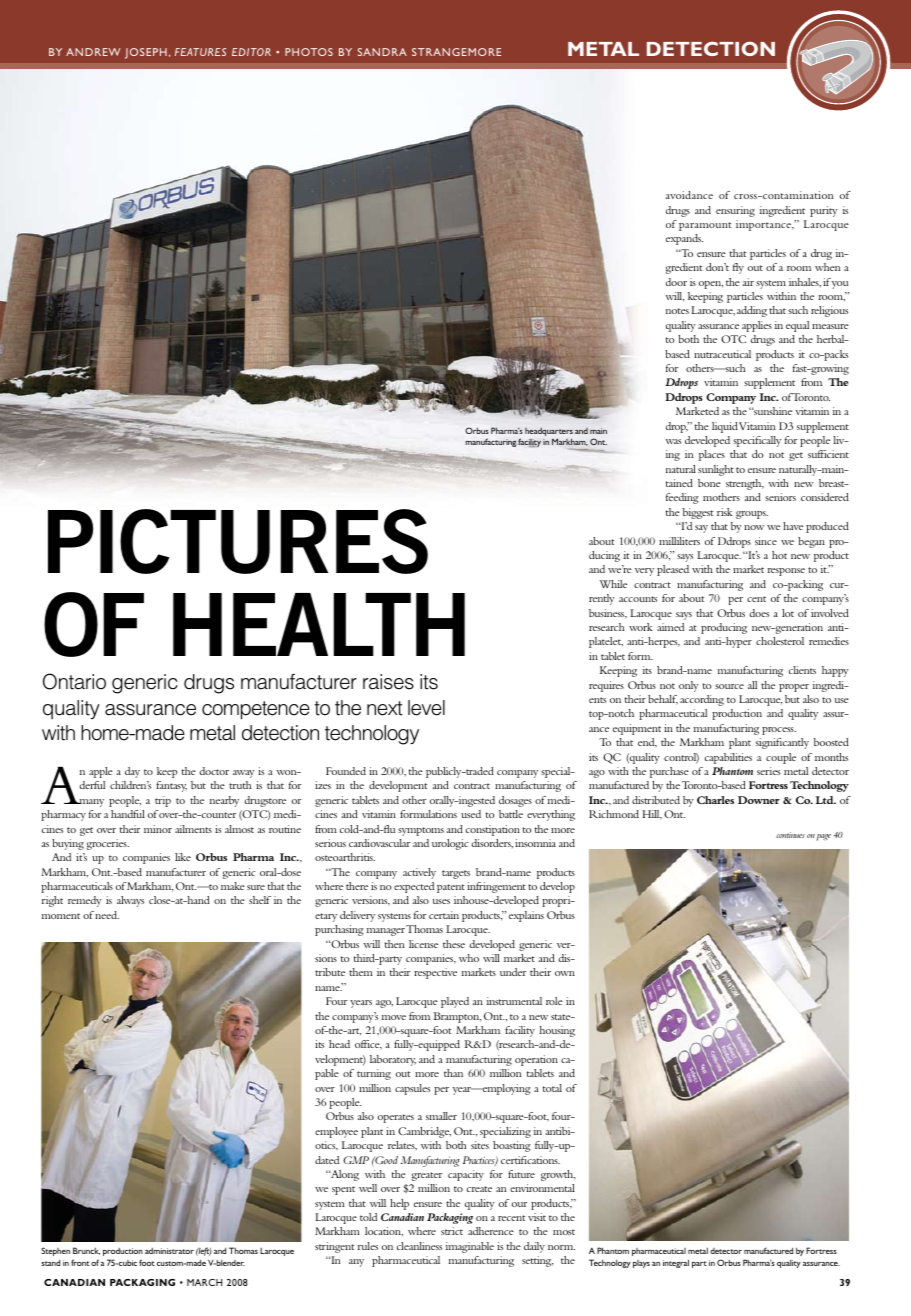 The width and height of the screenshot is (911, 1316). Describe the element at coordinates (452, 1231) in the screenshot. I see `strict` at that location.
